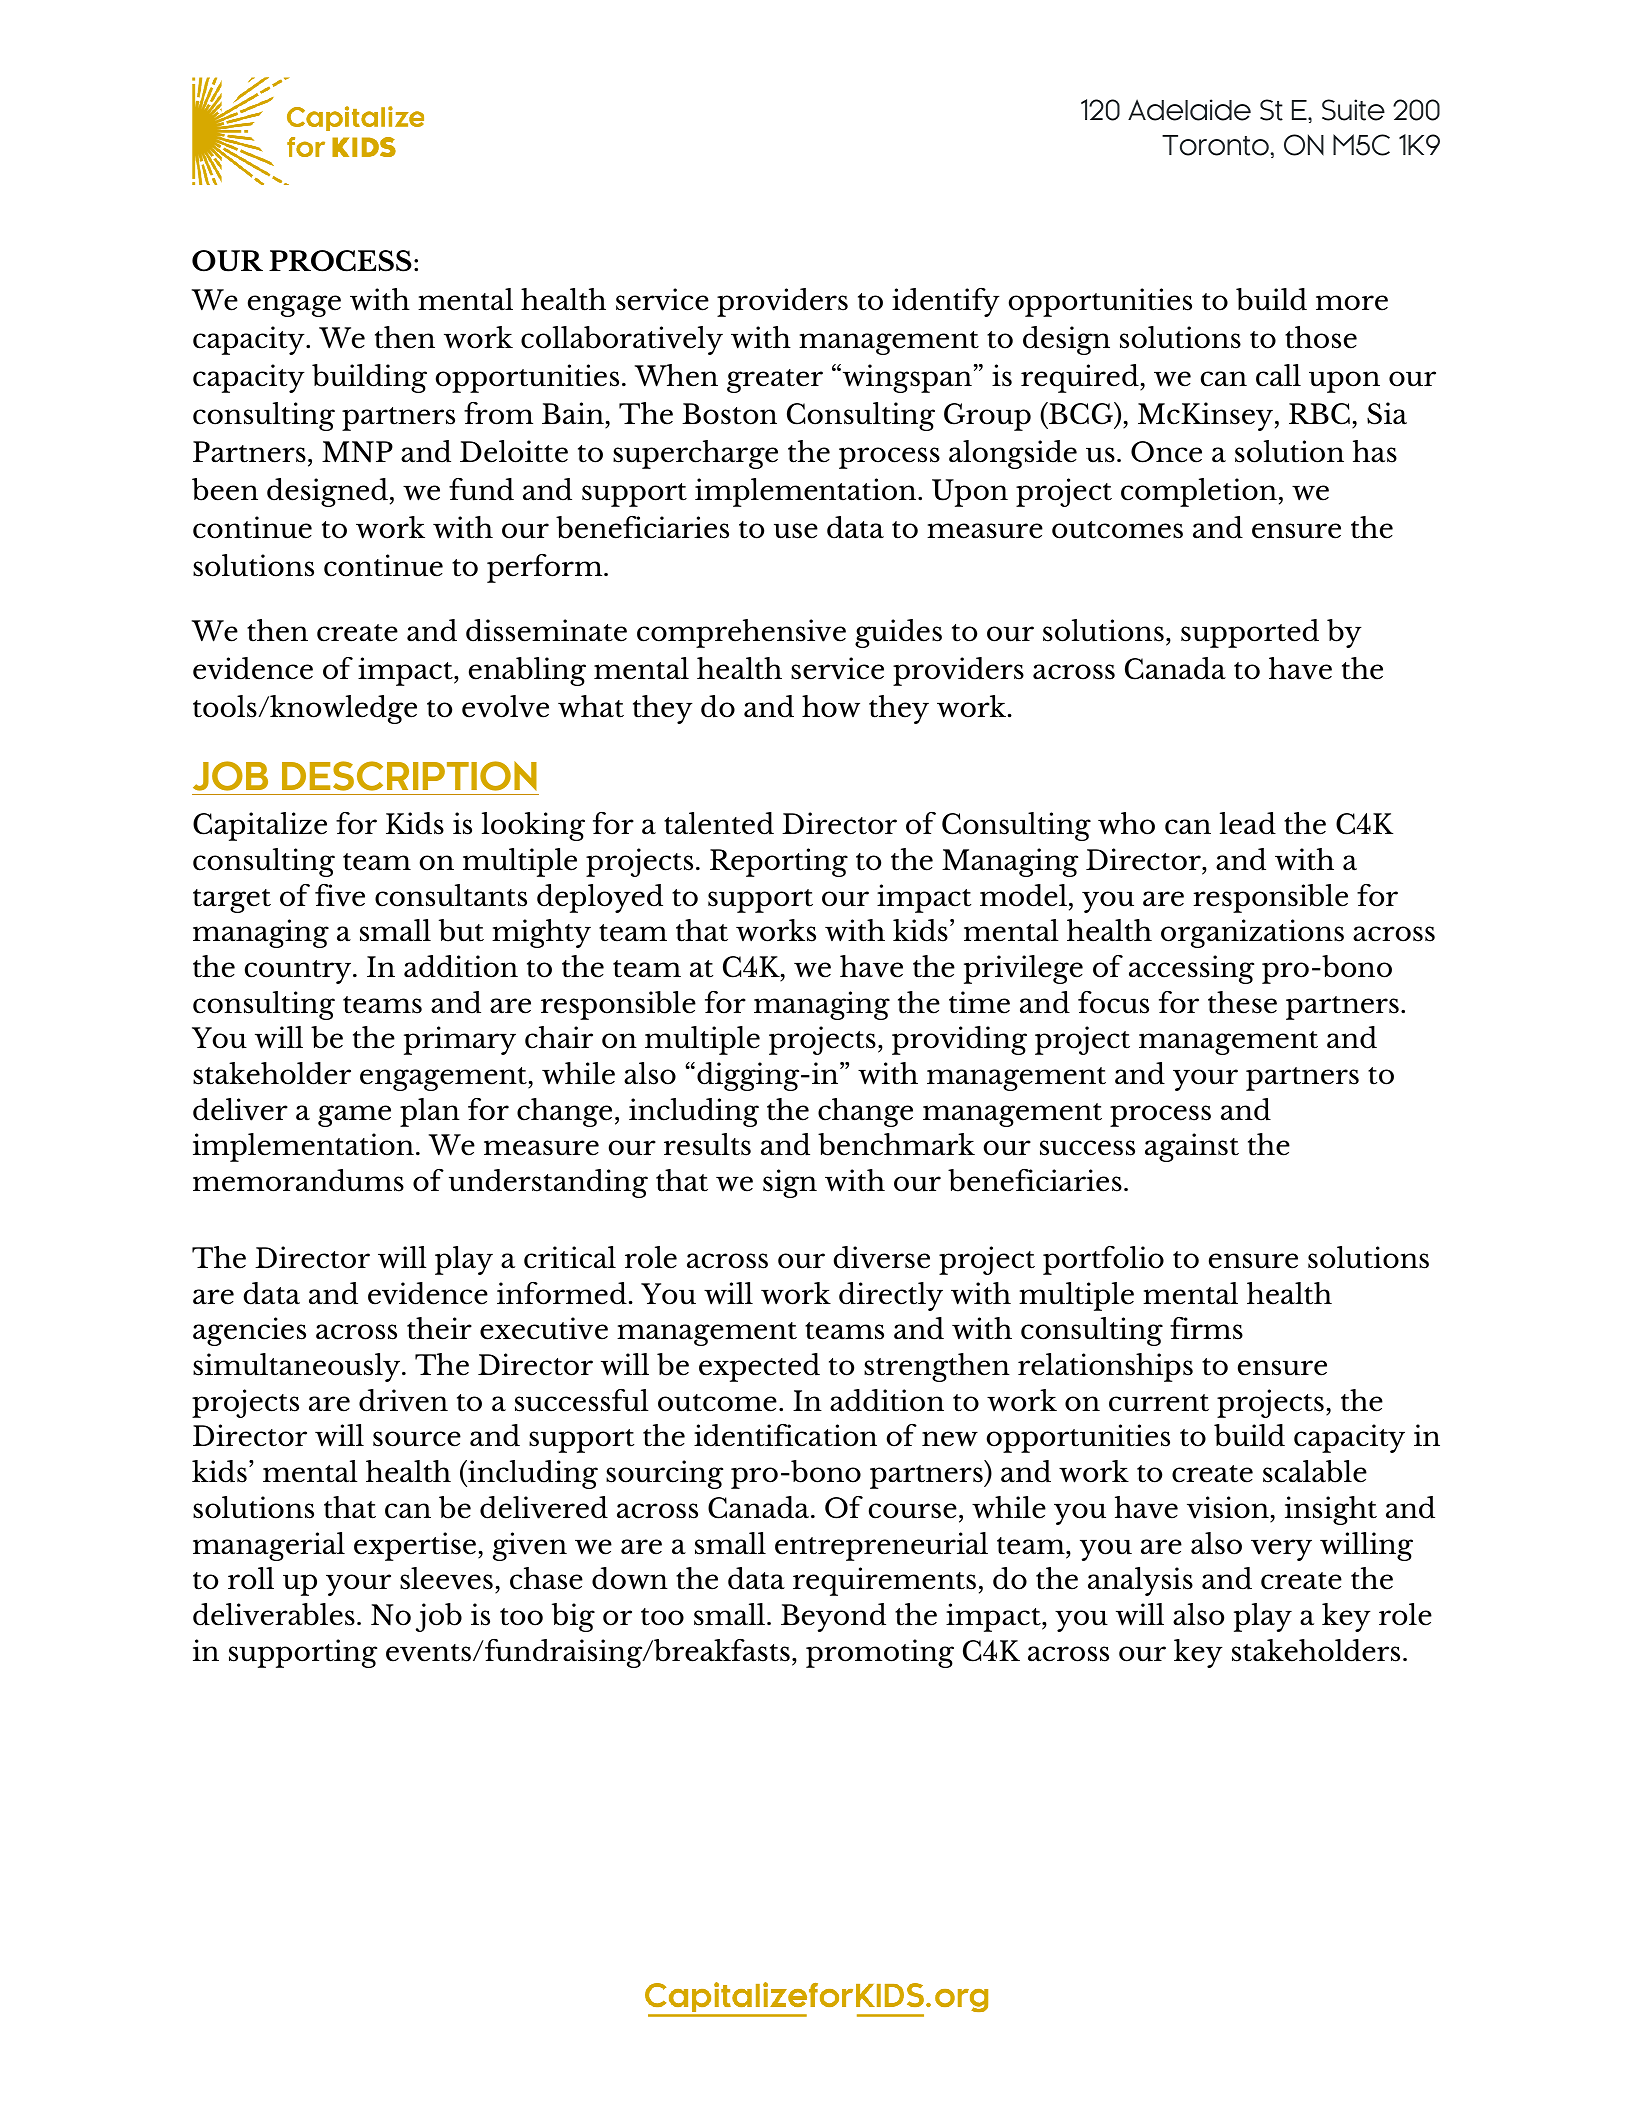 This screenshot has width=1633, height=2113. Describe the element at coordinates (622, 340) in the screenshot. I see `collaboratively` at that location.
